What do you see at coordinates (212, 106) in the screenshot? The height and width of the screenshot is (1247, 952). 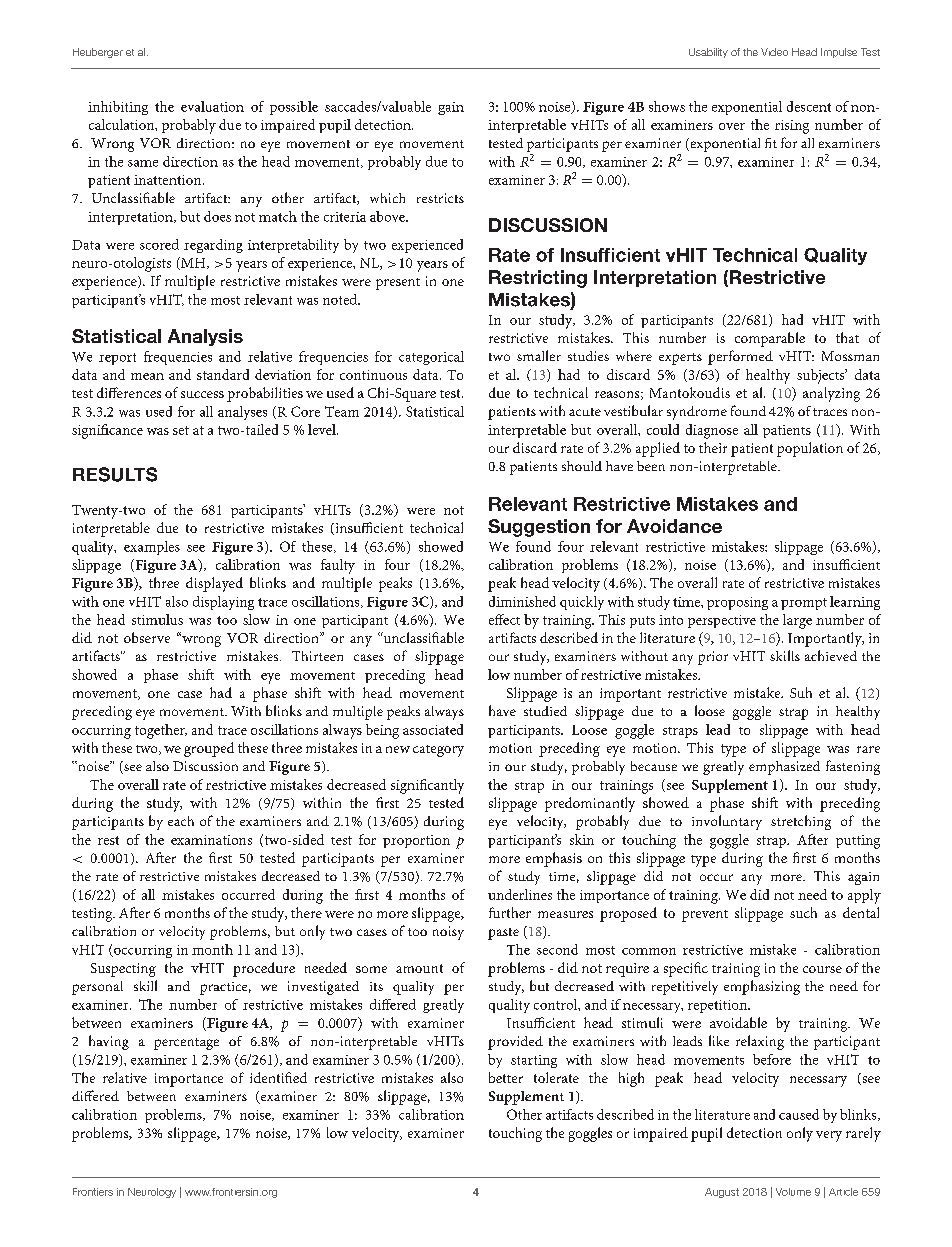 I see `evaluation` at bounding box center [212, 106].
